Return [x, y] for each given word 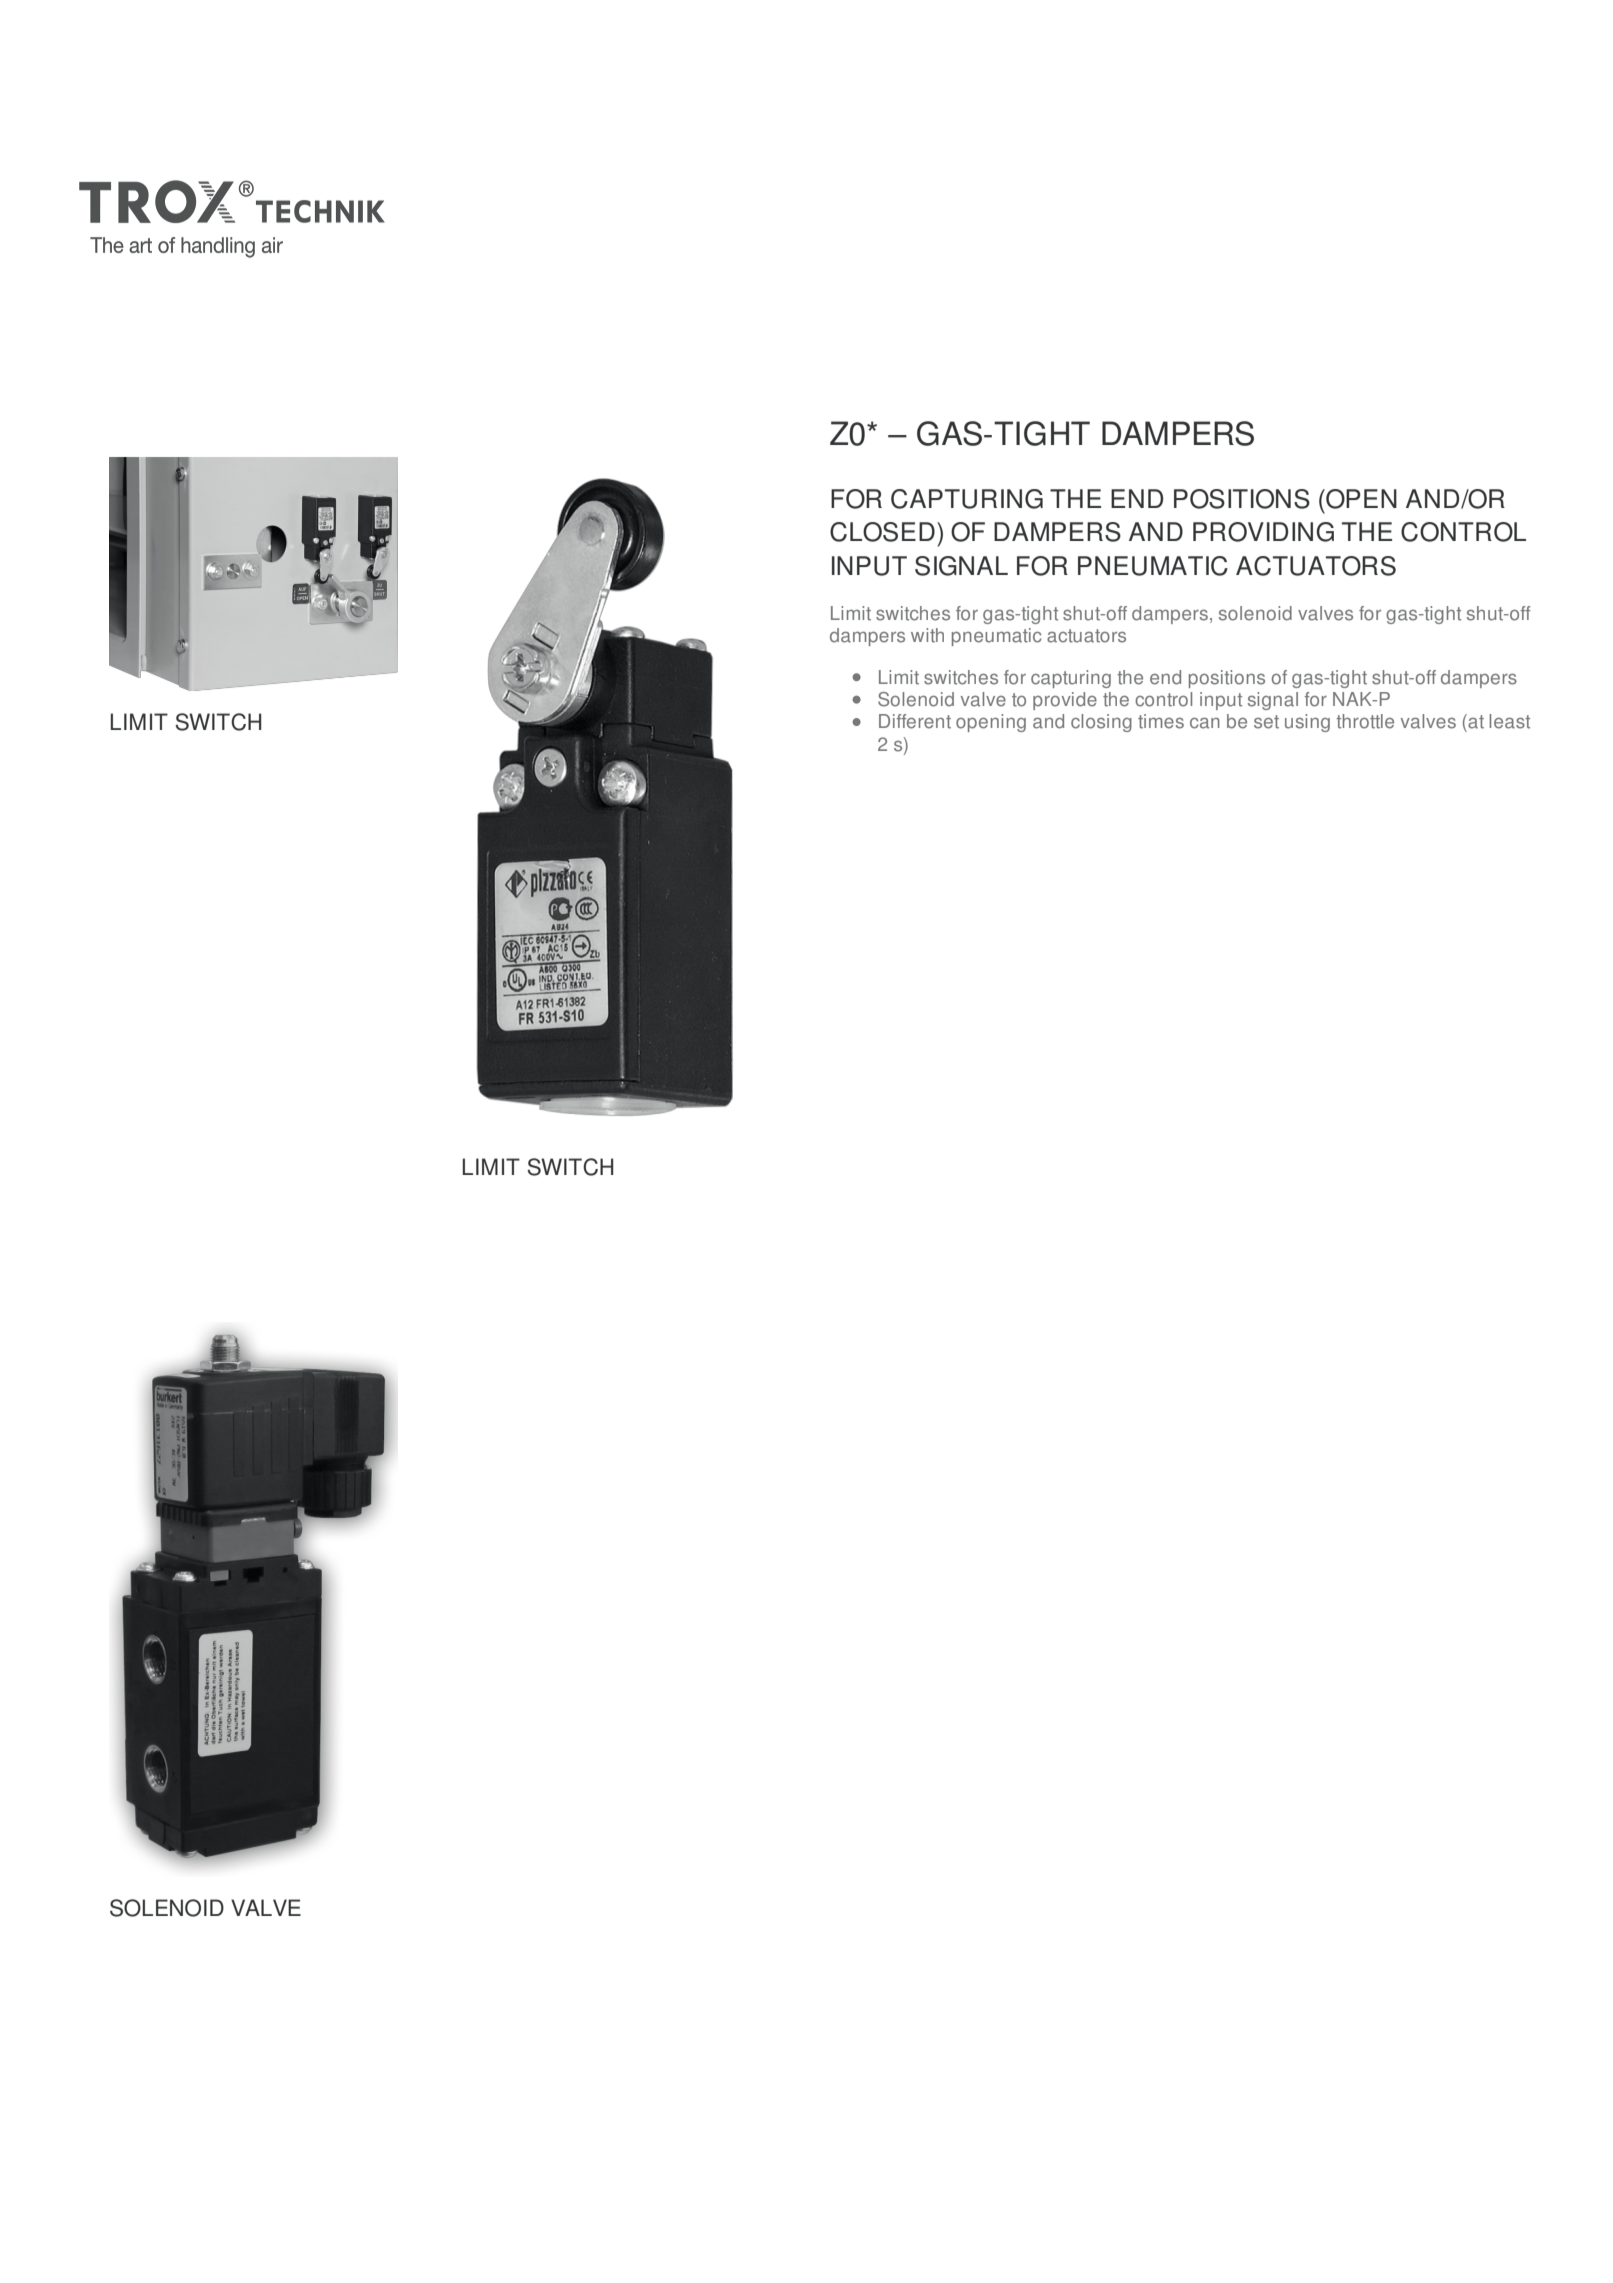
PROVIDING [1263, 532]
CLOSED [882, 532]
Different [915, 721]
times [1161, 721]
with [927, 635]
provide [1065, 701]
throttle [1365, 721]
